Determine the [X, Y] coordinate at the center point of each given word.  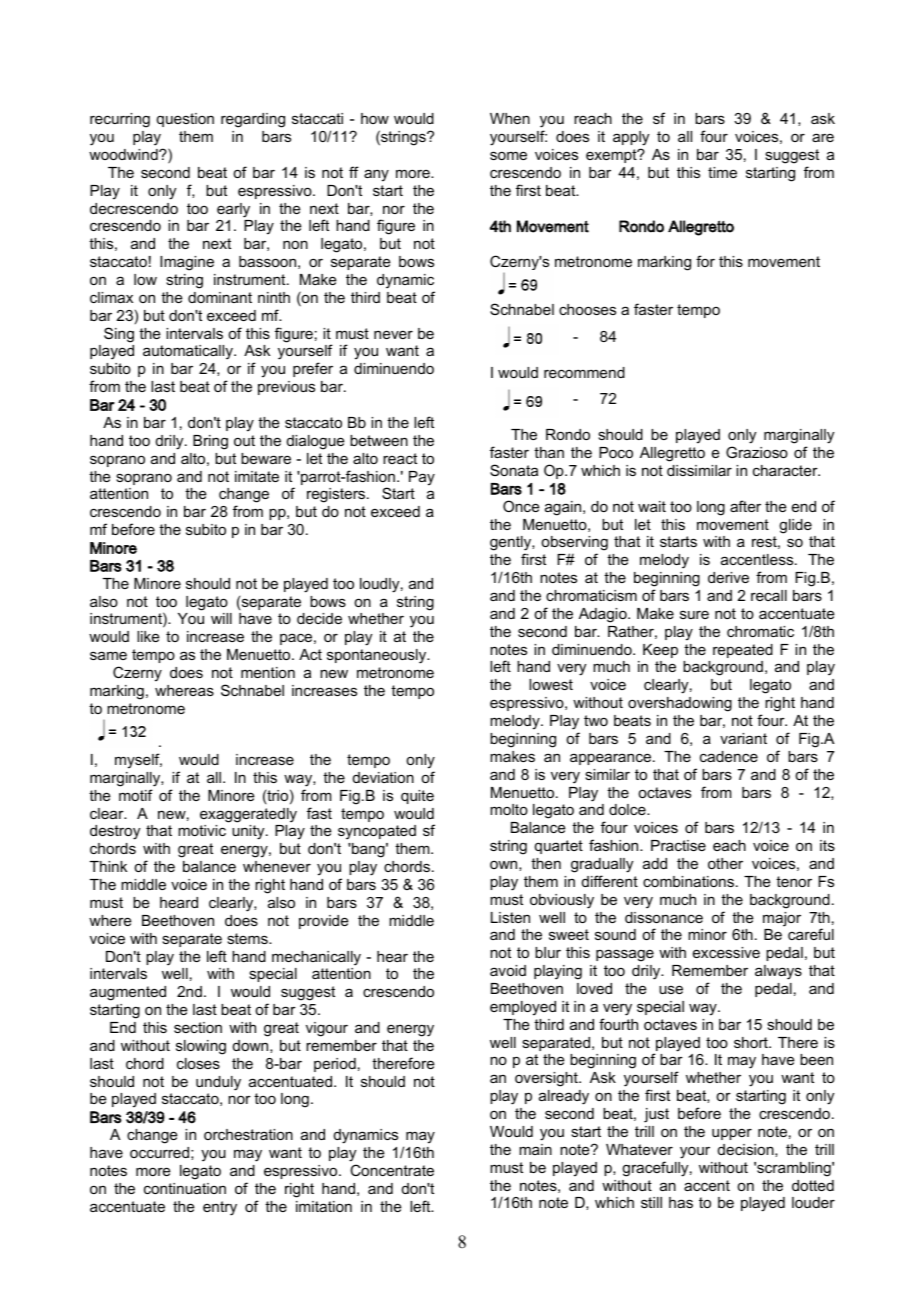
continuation [185, 1188]
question [185, 120]
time [722, 172]
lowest [551, 684]
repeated [743, 651]
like [148, 636]
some [508, 155]
